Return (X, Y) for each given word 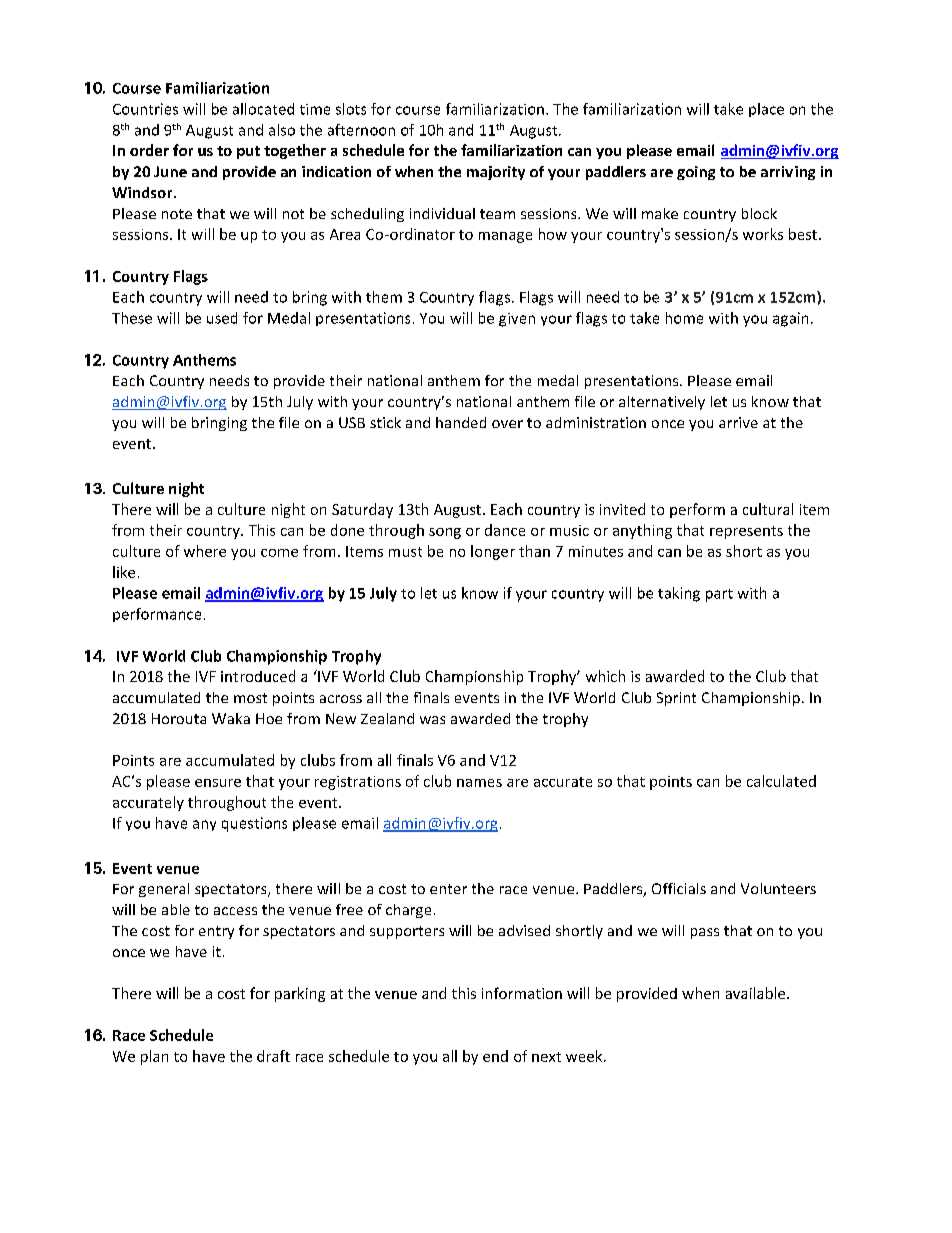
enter (448, 889)
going (696, 173)
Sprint (676, 699)
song (445, 533)
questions (254, 824)
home (684, 318)
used (222, 318)
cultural (768, 509)
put (248, 152)
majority (496, 173)
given (517, 320)
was (432, 720)
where (205, 551)
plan (154, 1057)
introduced (258, 676)
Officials (679, 888)
